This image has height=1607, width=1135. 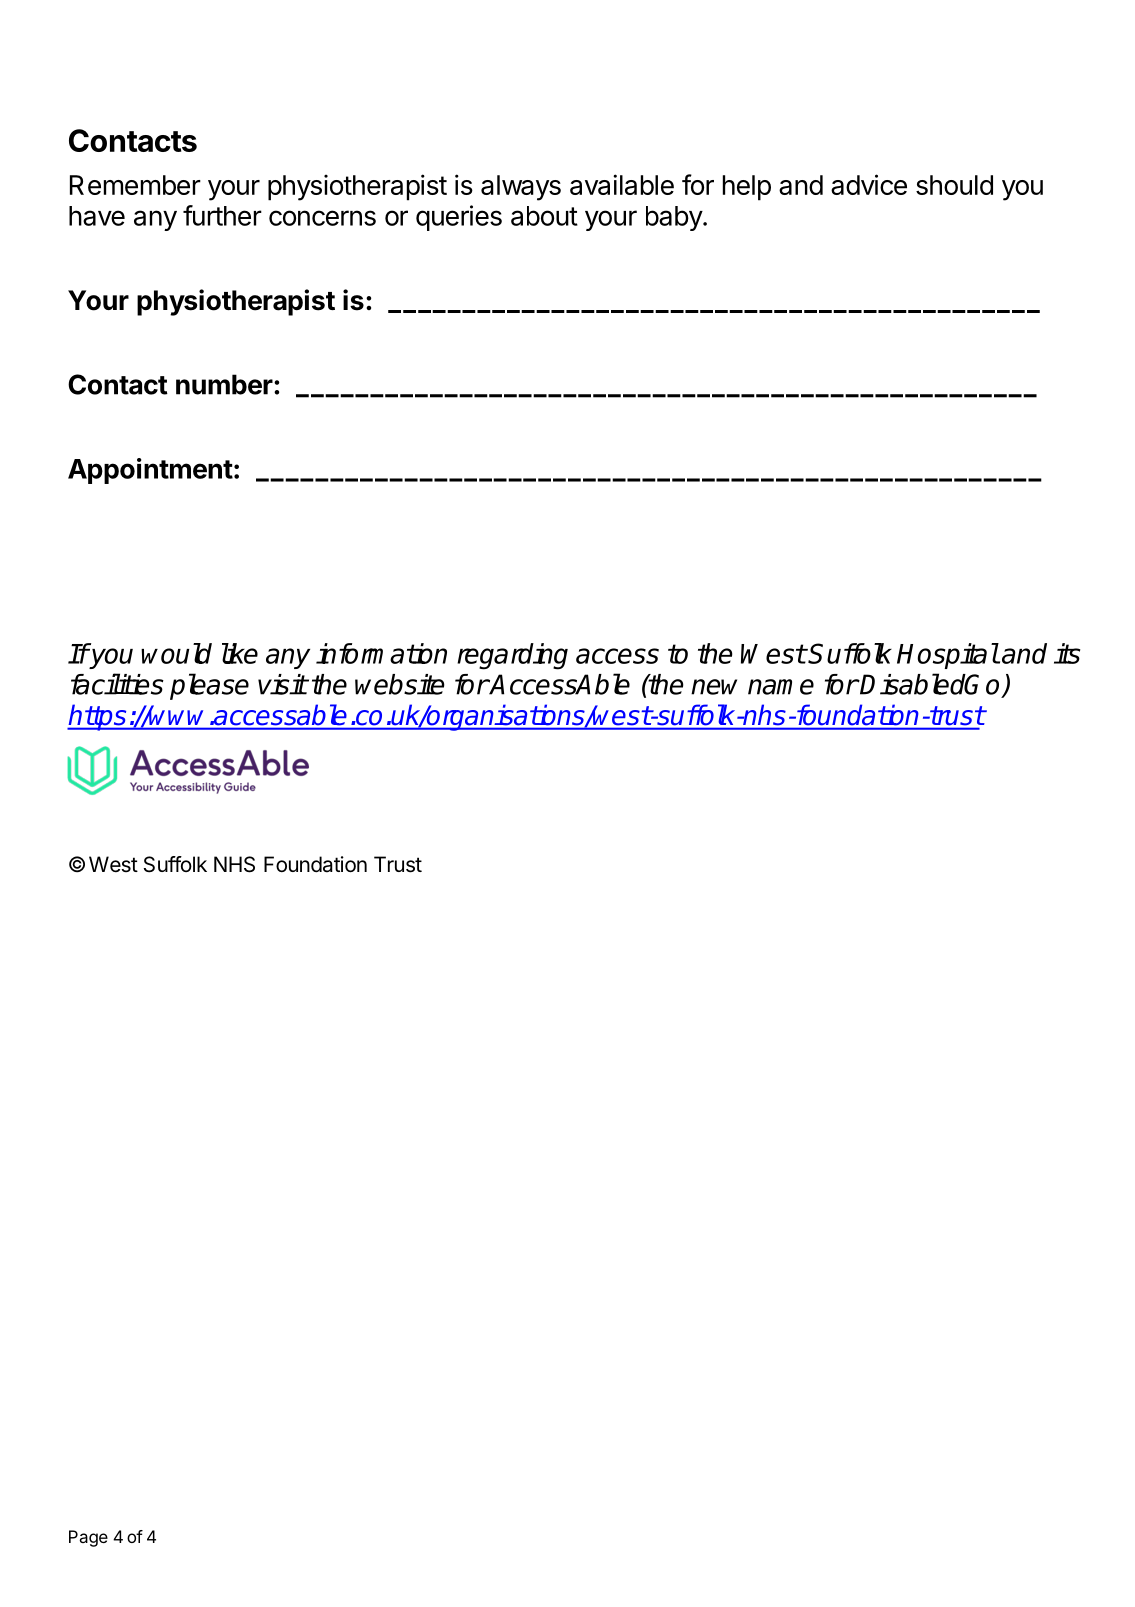 What do you see at coordinates (544, 216) in the image?
I see `about` at bounding box center [544, 216].
